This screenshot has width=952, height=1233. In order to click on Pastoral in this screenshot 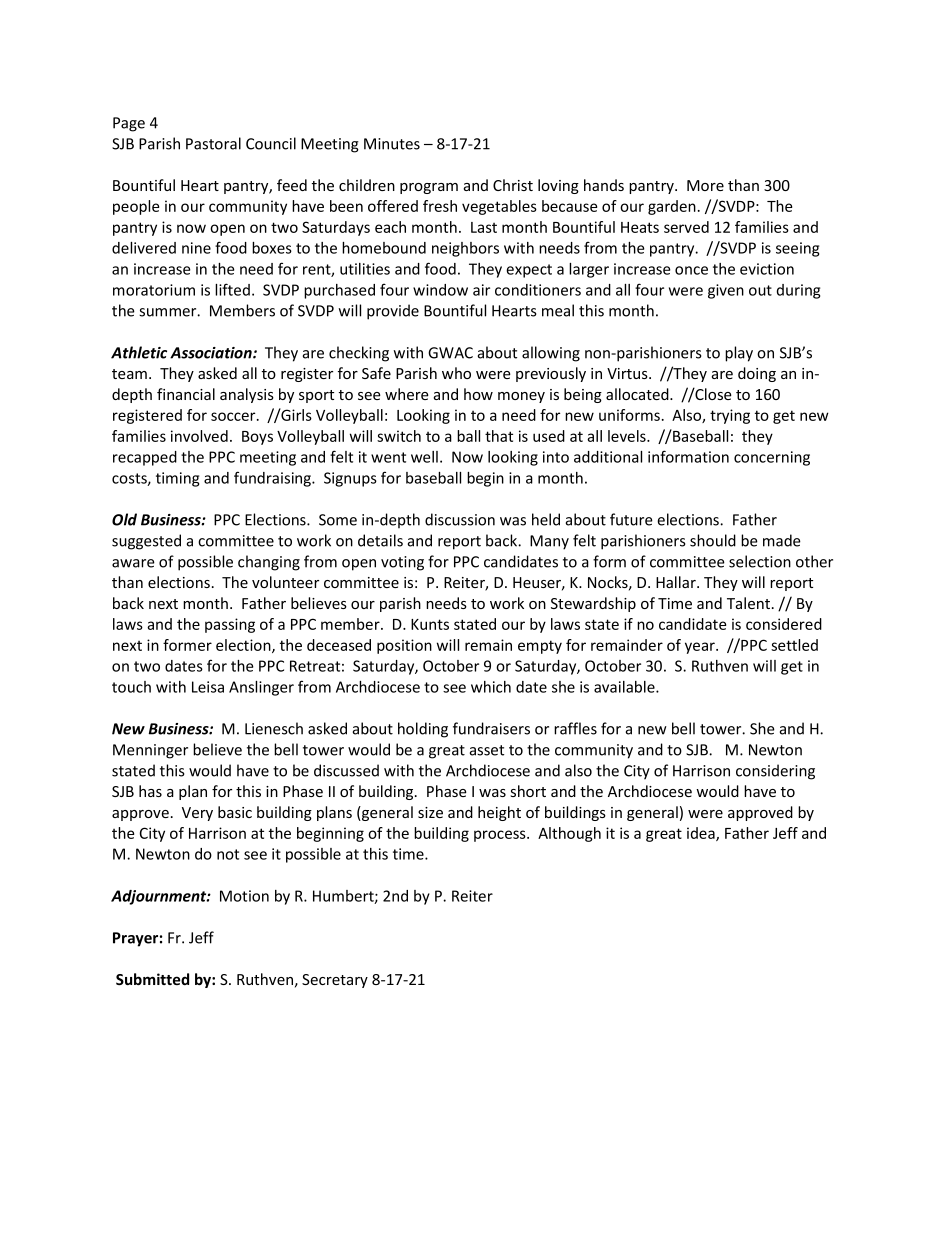, I will do `click(213, 143)`.
